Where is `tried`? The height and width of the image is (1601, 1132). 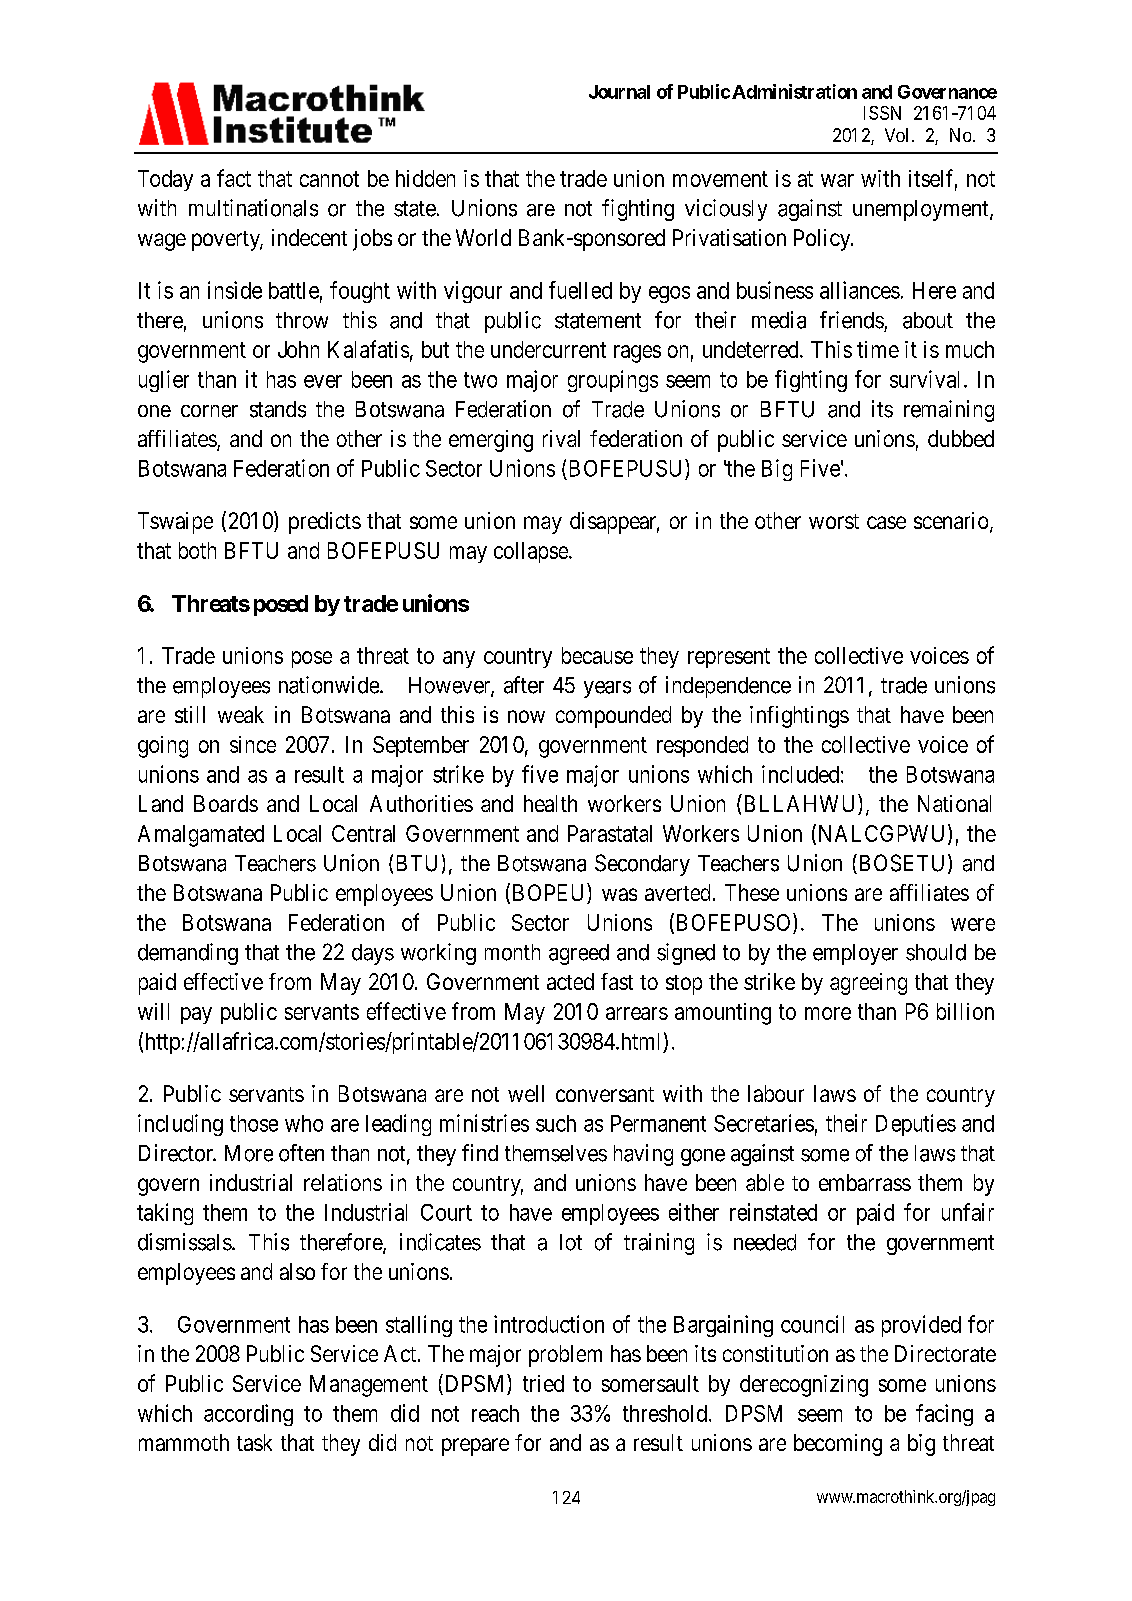 tried is located at coordinates (543, 1383).
